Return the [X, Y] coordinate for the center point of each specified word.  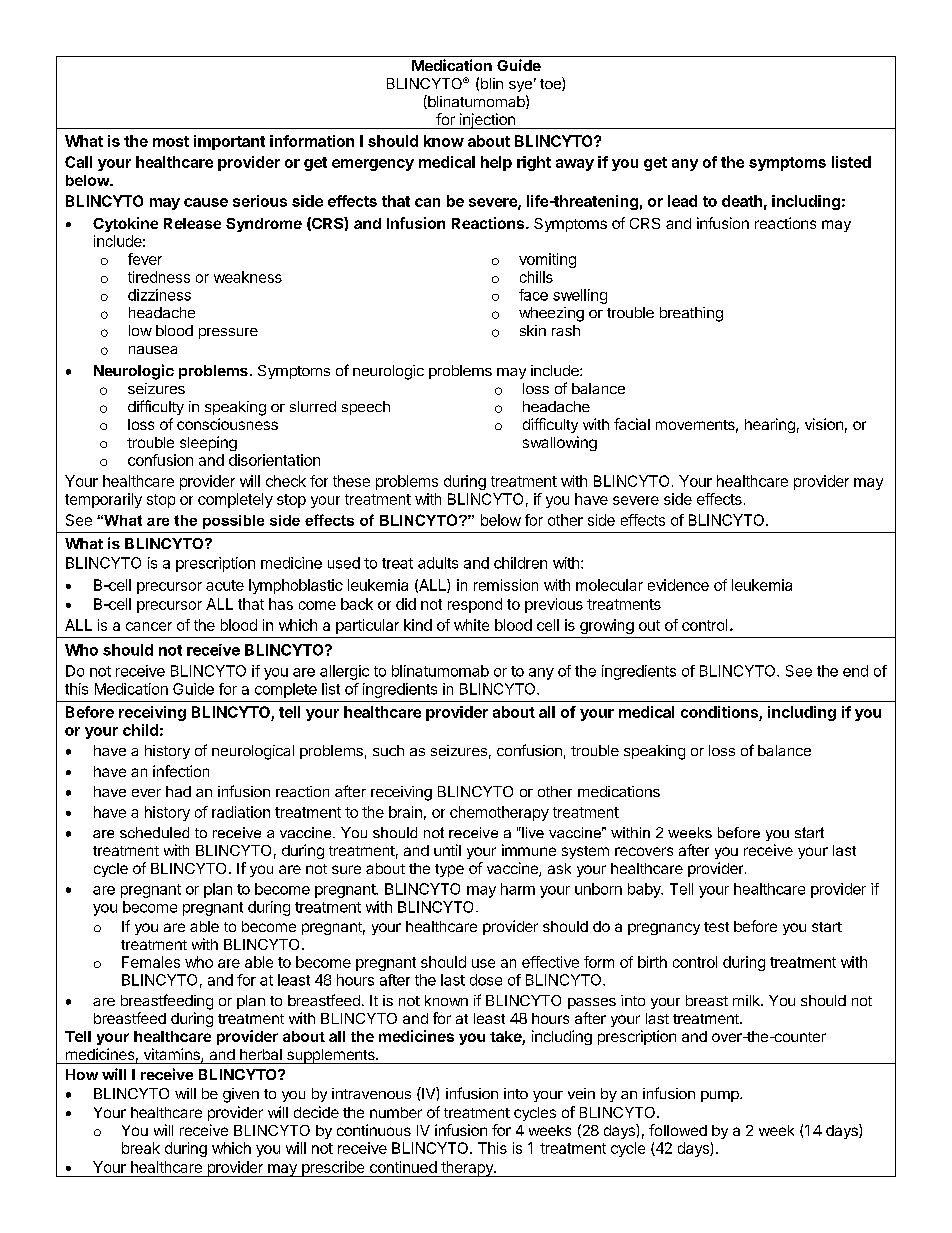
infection [181, 771]
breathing [691, 314]
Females [151, 962]
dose [486, 980]
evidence [678, 585]
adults [438, 563]
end [855, 671]
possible [233, 522]
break [141, 1148]
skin [533, 330]
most [171, 141]
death [742, 201]
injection [487, 121]
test [716, 927]
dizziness [159, 295]
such [388, 750]
